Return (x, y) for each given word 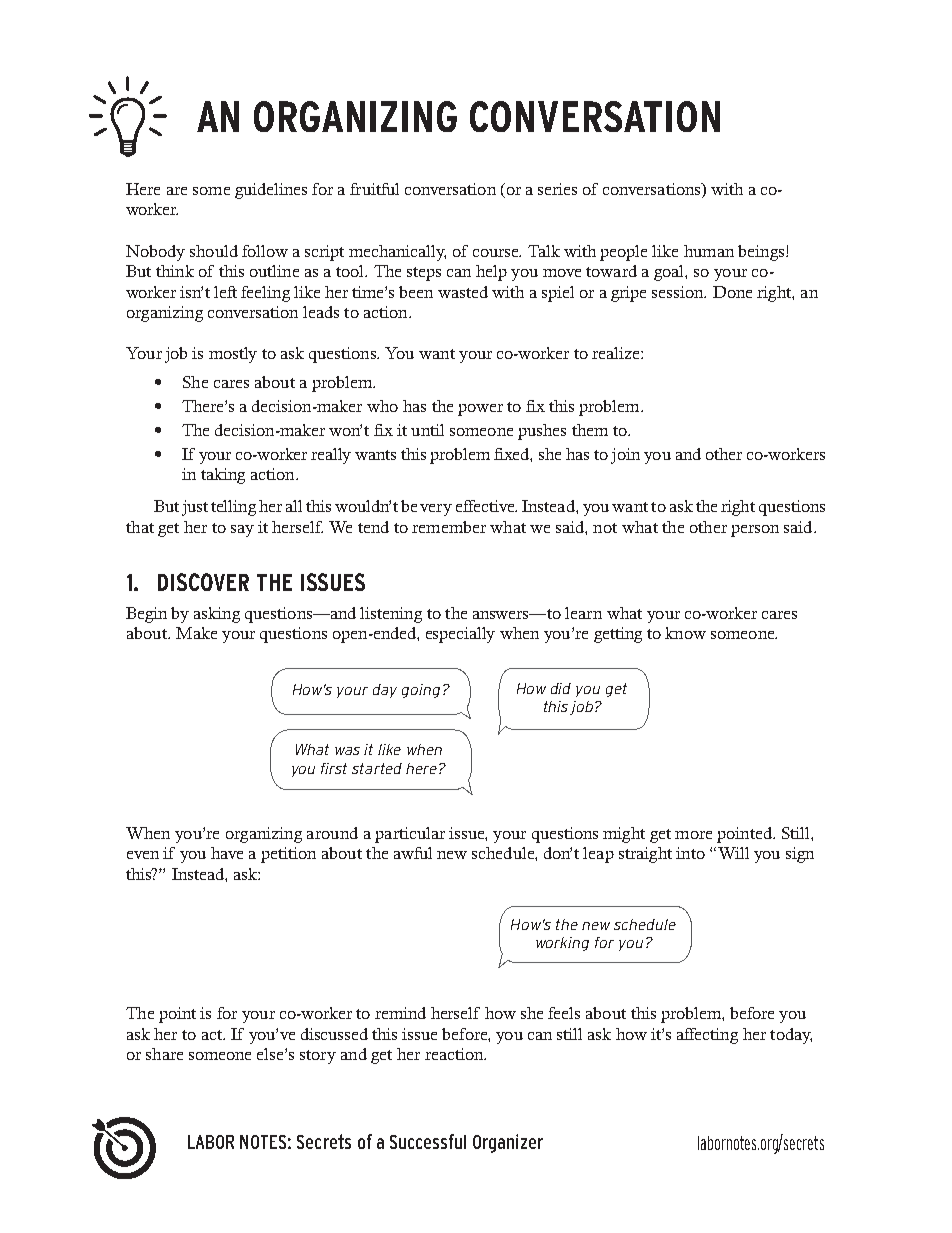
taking (223, 476)
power (480, 410)
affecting (707, 1036)
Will (733, 853)
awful (413, 853)
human (709, 251)
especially (460, 635)
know (685, 633)
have (227, 853)
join (625, 456)
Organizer (508, 1143)
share (164, 1054)
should (214, 251)
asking (217, 615)
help (491, 273)
